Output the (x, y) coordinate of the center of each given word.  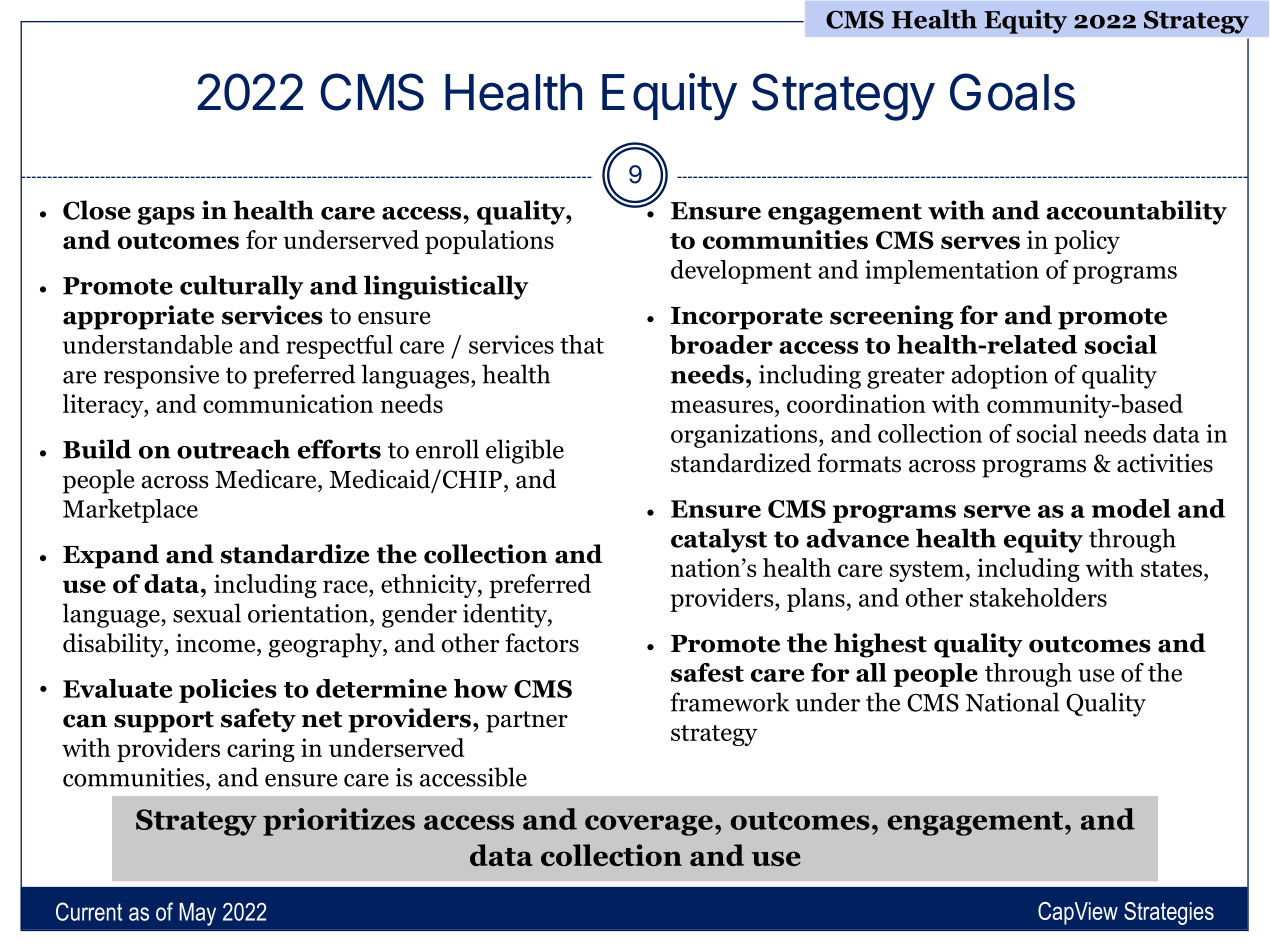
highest (880, 645)
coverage (649, 825)
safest (707, 672)
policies (228, 691)
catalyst (719, 540)
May (197, 914)
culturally (242, 287)
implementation (952, 272)
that (582, 344)
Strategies (1169, 913)
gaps (166, 216)
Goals (1012, 92)
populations (489, 242)
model (1131, 508)
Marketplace (130, 511)
